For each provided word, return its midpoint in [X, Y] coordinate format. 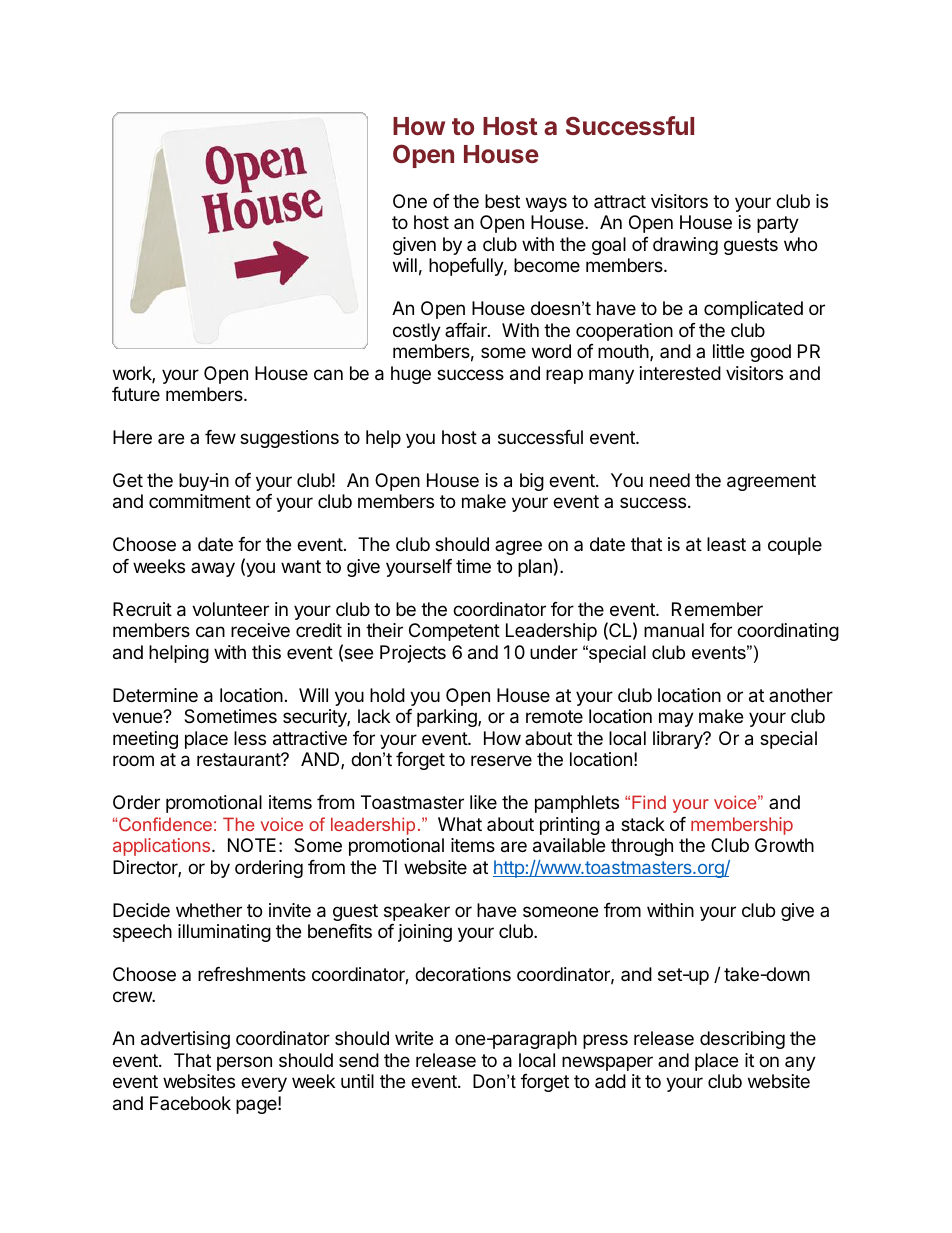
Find [649, 802]
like [483, 802]
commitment [200, 501]
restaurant [239, 760]
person [244, 1063]
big [532, 482]
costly [417, 332]
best [502, 201]
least [726, 544]
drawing [685, 246]
